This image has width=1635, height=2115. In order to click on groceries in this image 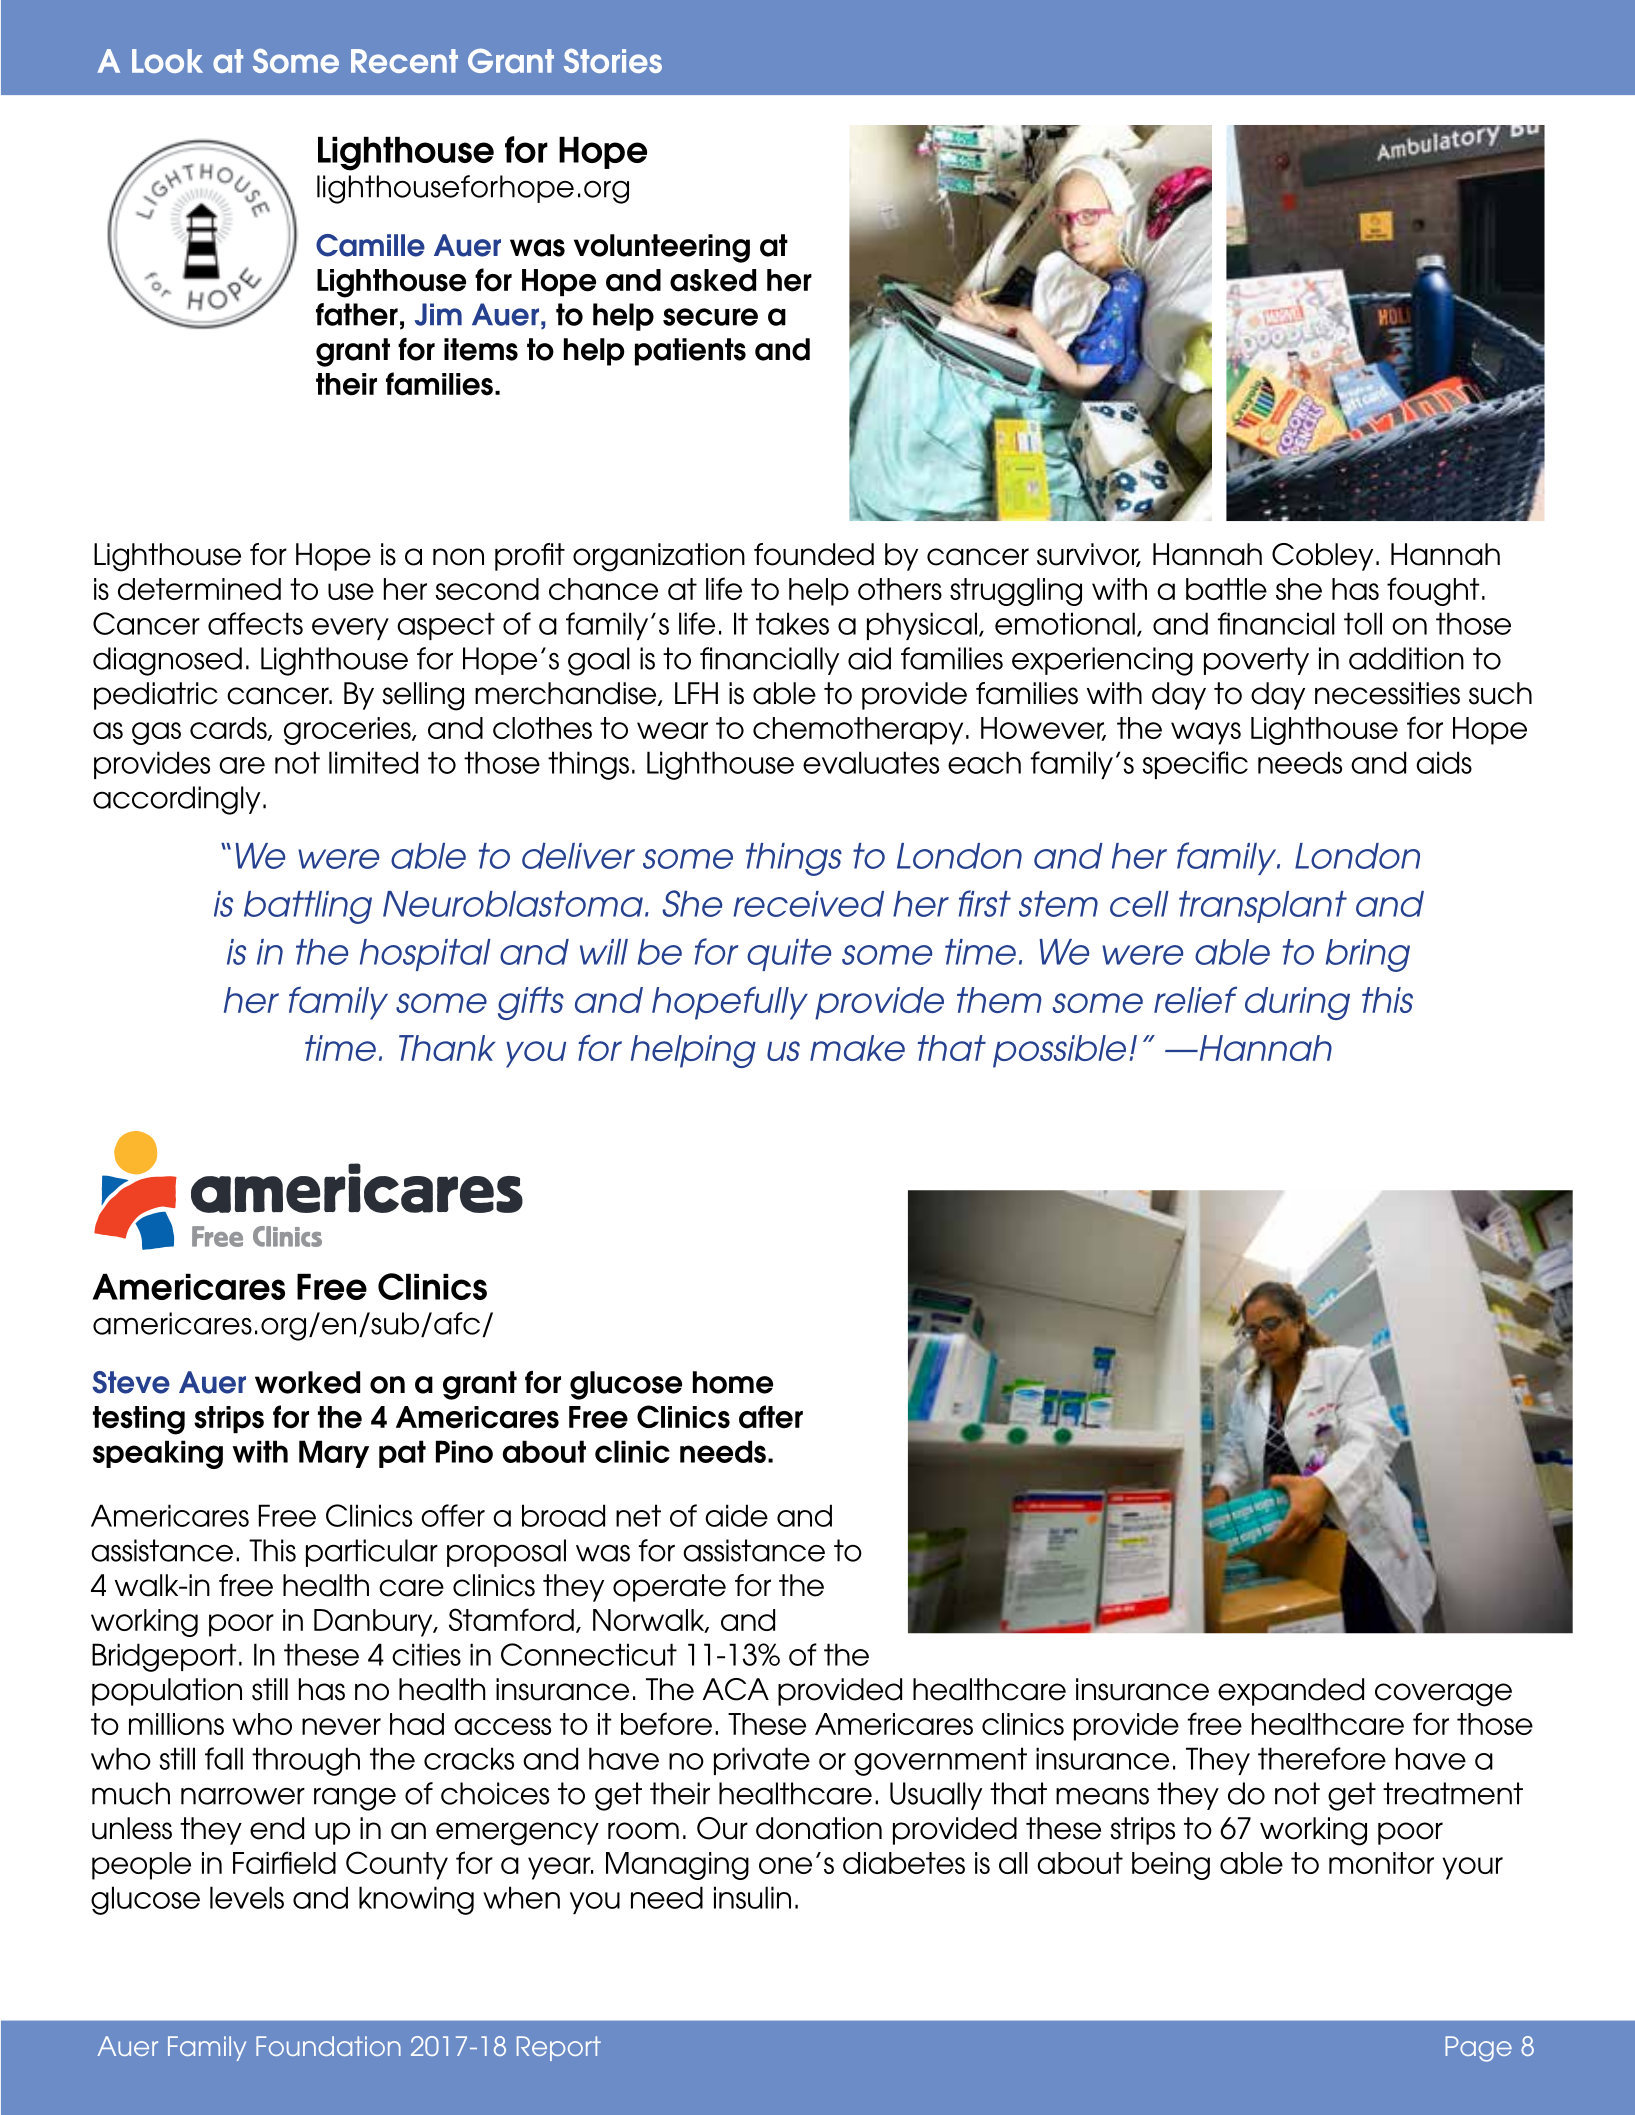, I will do `click(348, 731)`.
